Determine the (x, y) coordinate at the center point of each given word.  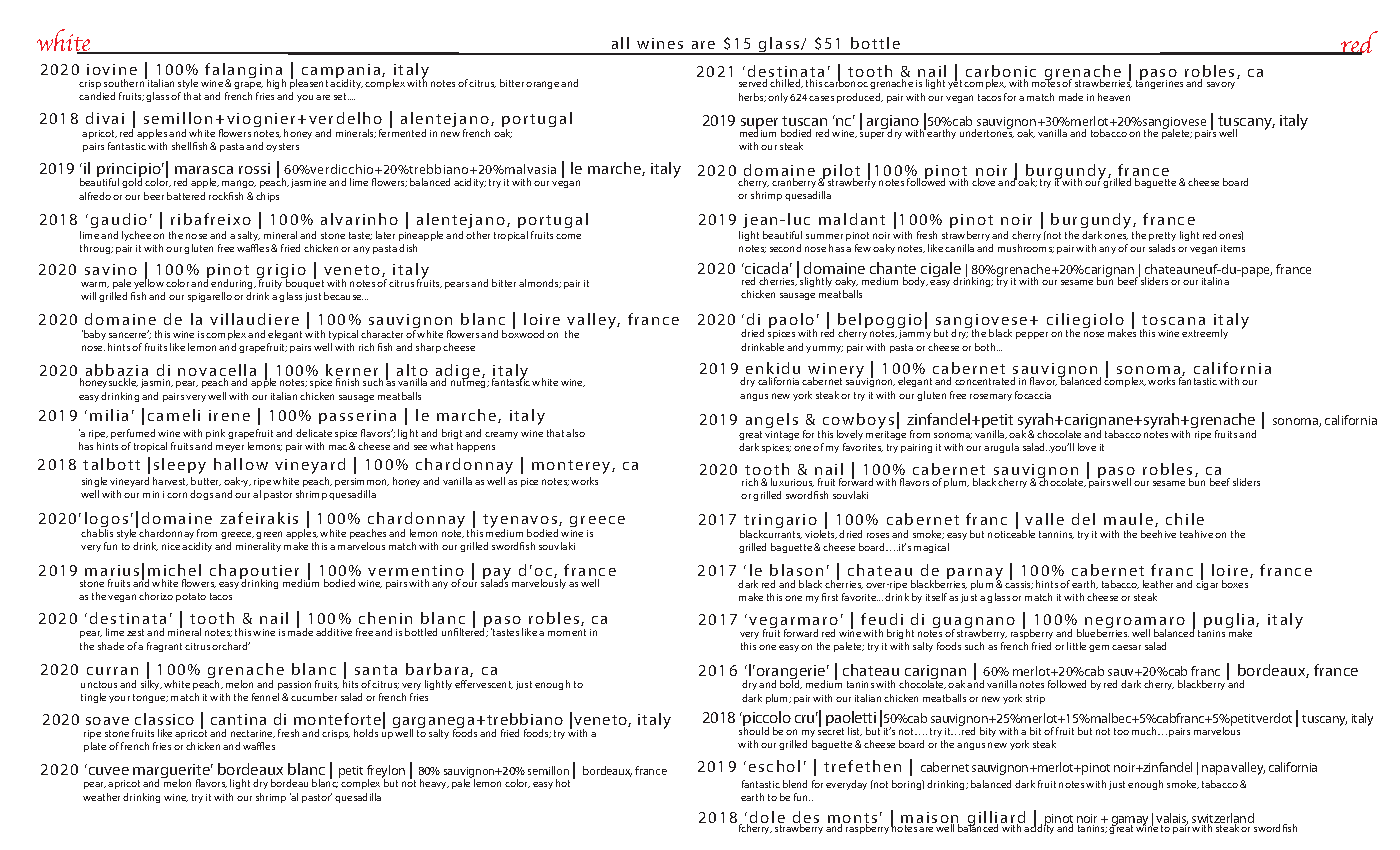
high (276, 84)
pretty (1162, 236)
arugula (1001, 448)
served (753, 83)
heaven (1114, 97)
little (1076, 646)
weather (101, 797)
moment (567, 632)
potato (191, 597)
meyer (230, 448)
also (575, 433)
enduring (233, 284)
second (785, 248)
